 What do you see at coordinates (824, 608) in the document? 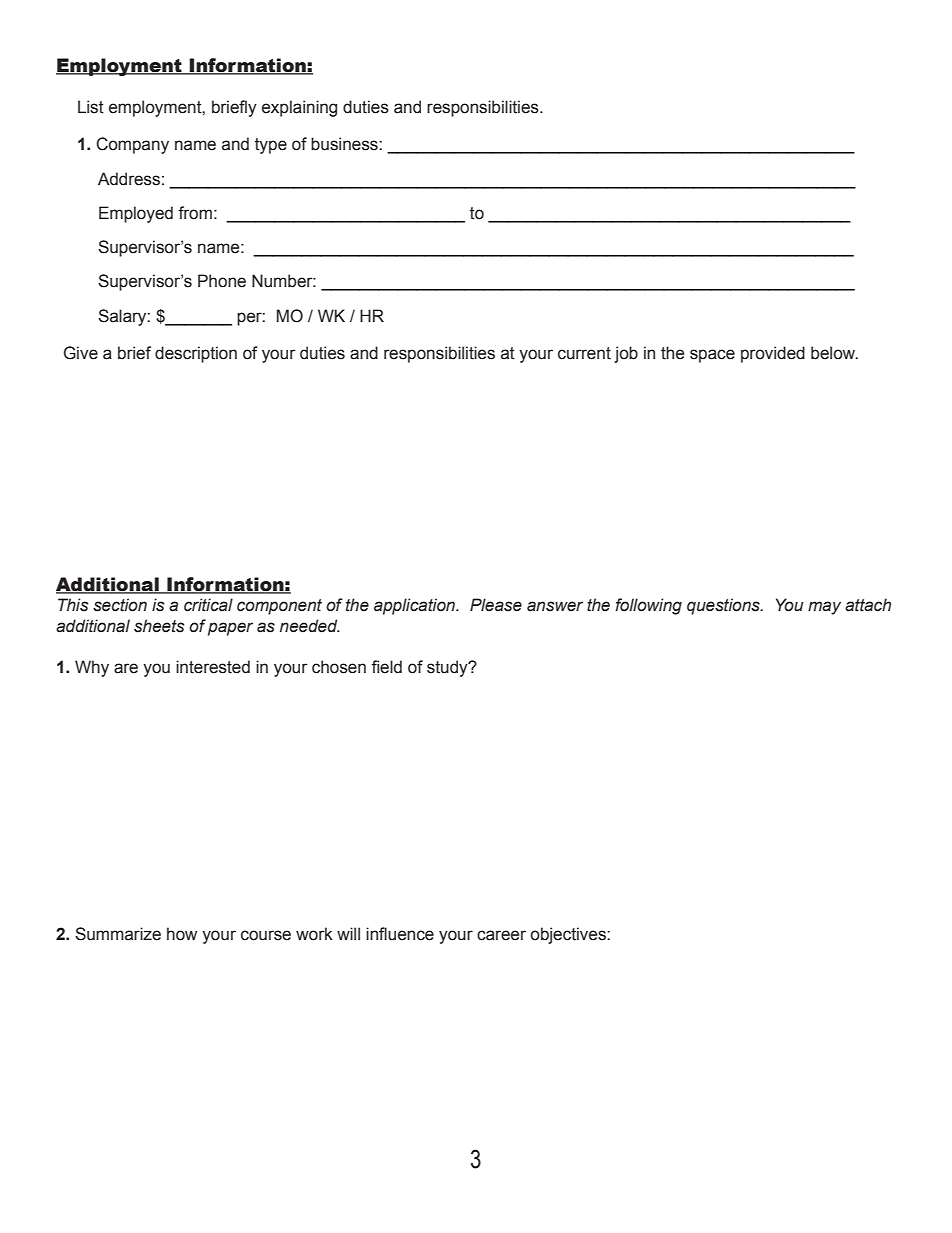
I see `may` at bounding box center [824, 608].
